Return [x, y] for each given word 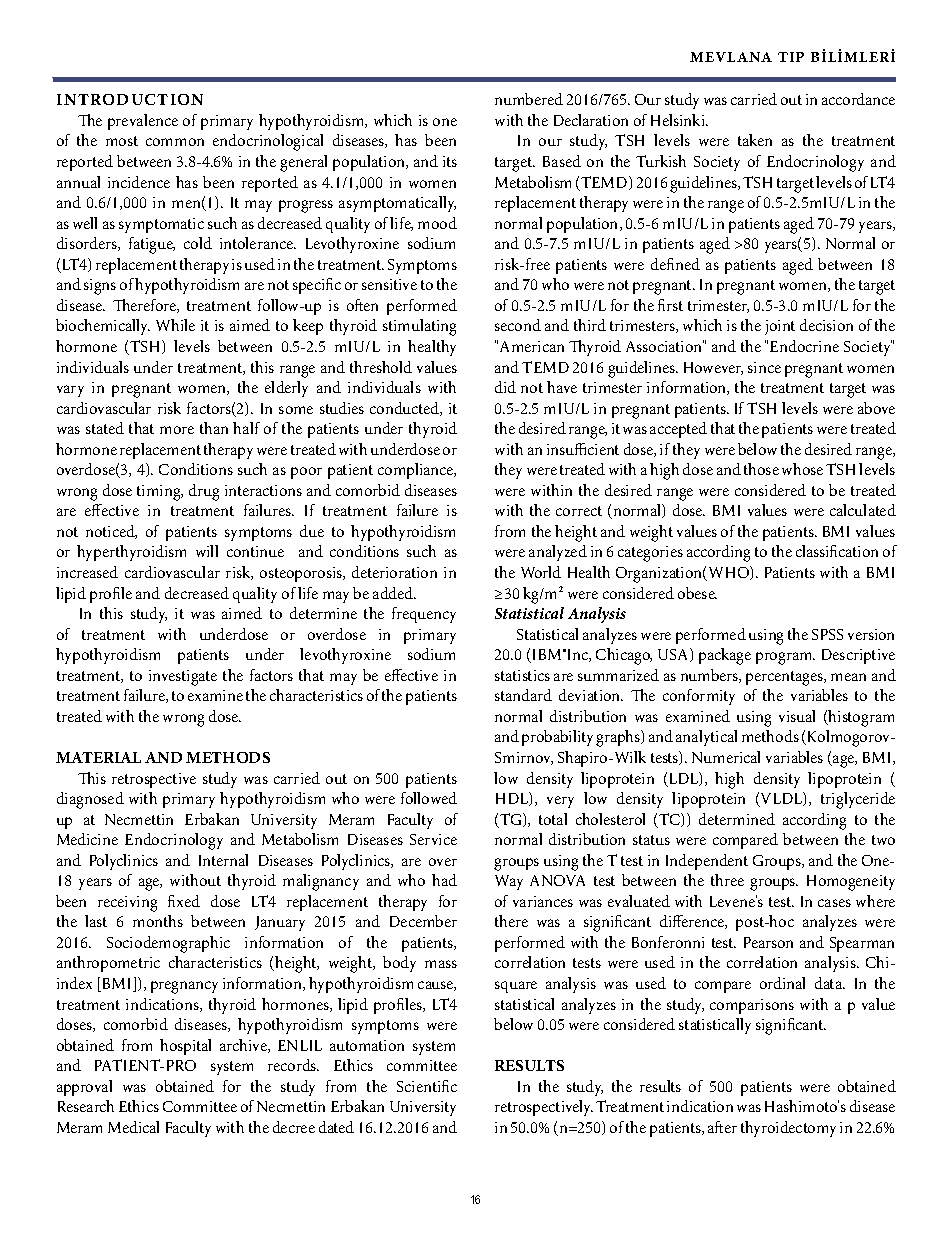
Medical [133, 1127]
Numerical [726, 757]
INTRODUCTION [130, 99]
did [505, 387]
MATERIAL [98, 757]
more [177, 430]
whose [802, 469]
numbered [529, 99]
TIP [791, 57]
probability [557, 738]
